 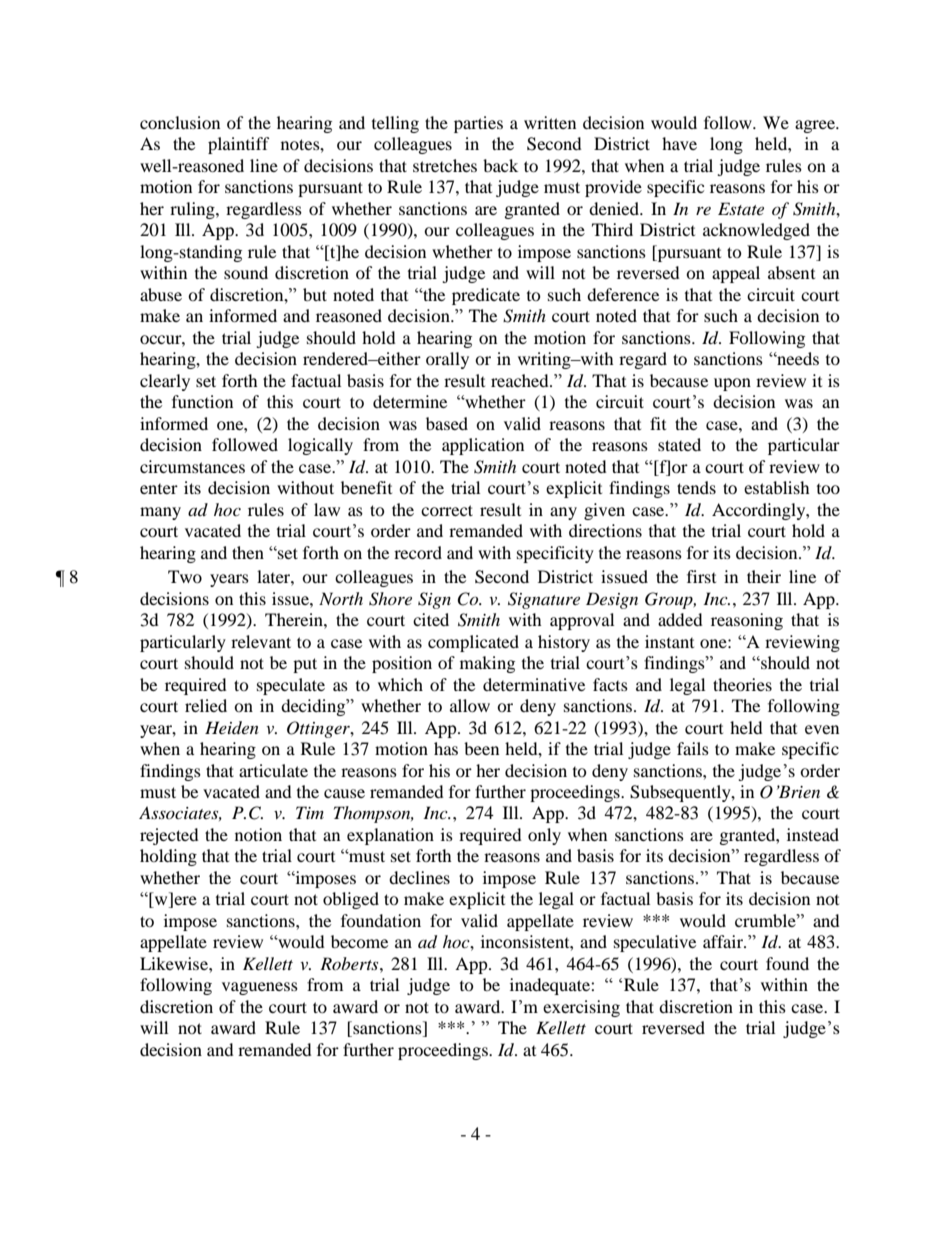 What do you see at coordinates (239, 145) in the screenshot?
I see `plaintiff` at bounding box center [239, 145].
